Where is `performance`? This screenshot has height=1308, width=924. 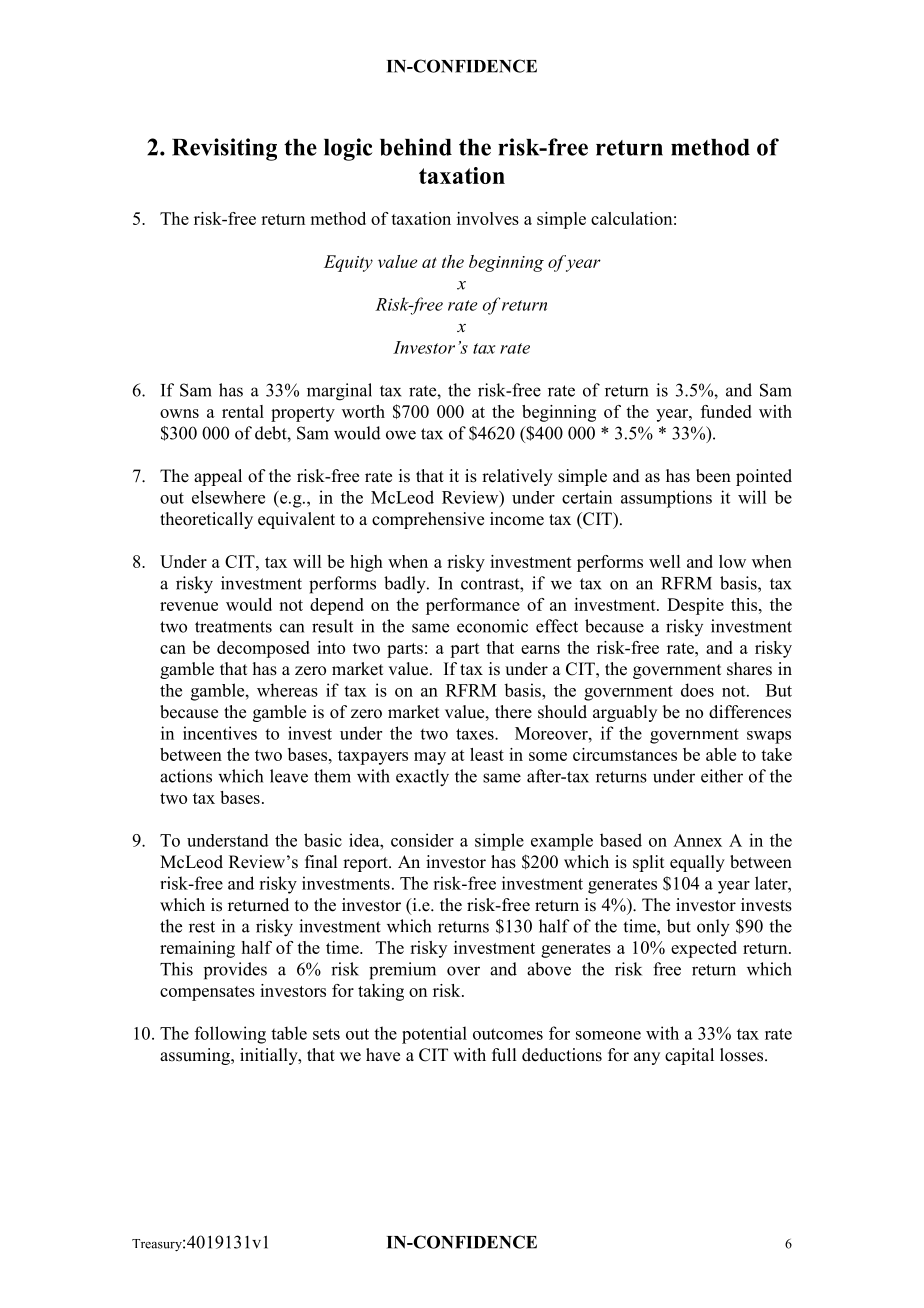 performance is located at coordinates (473, 606).
